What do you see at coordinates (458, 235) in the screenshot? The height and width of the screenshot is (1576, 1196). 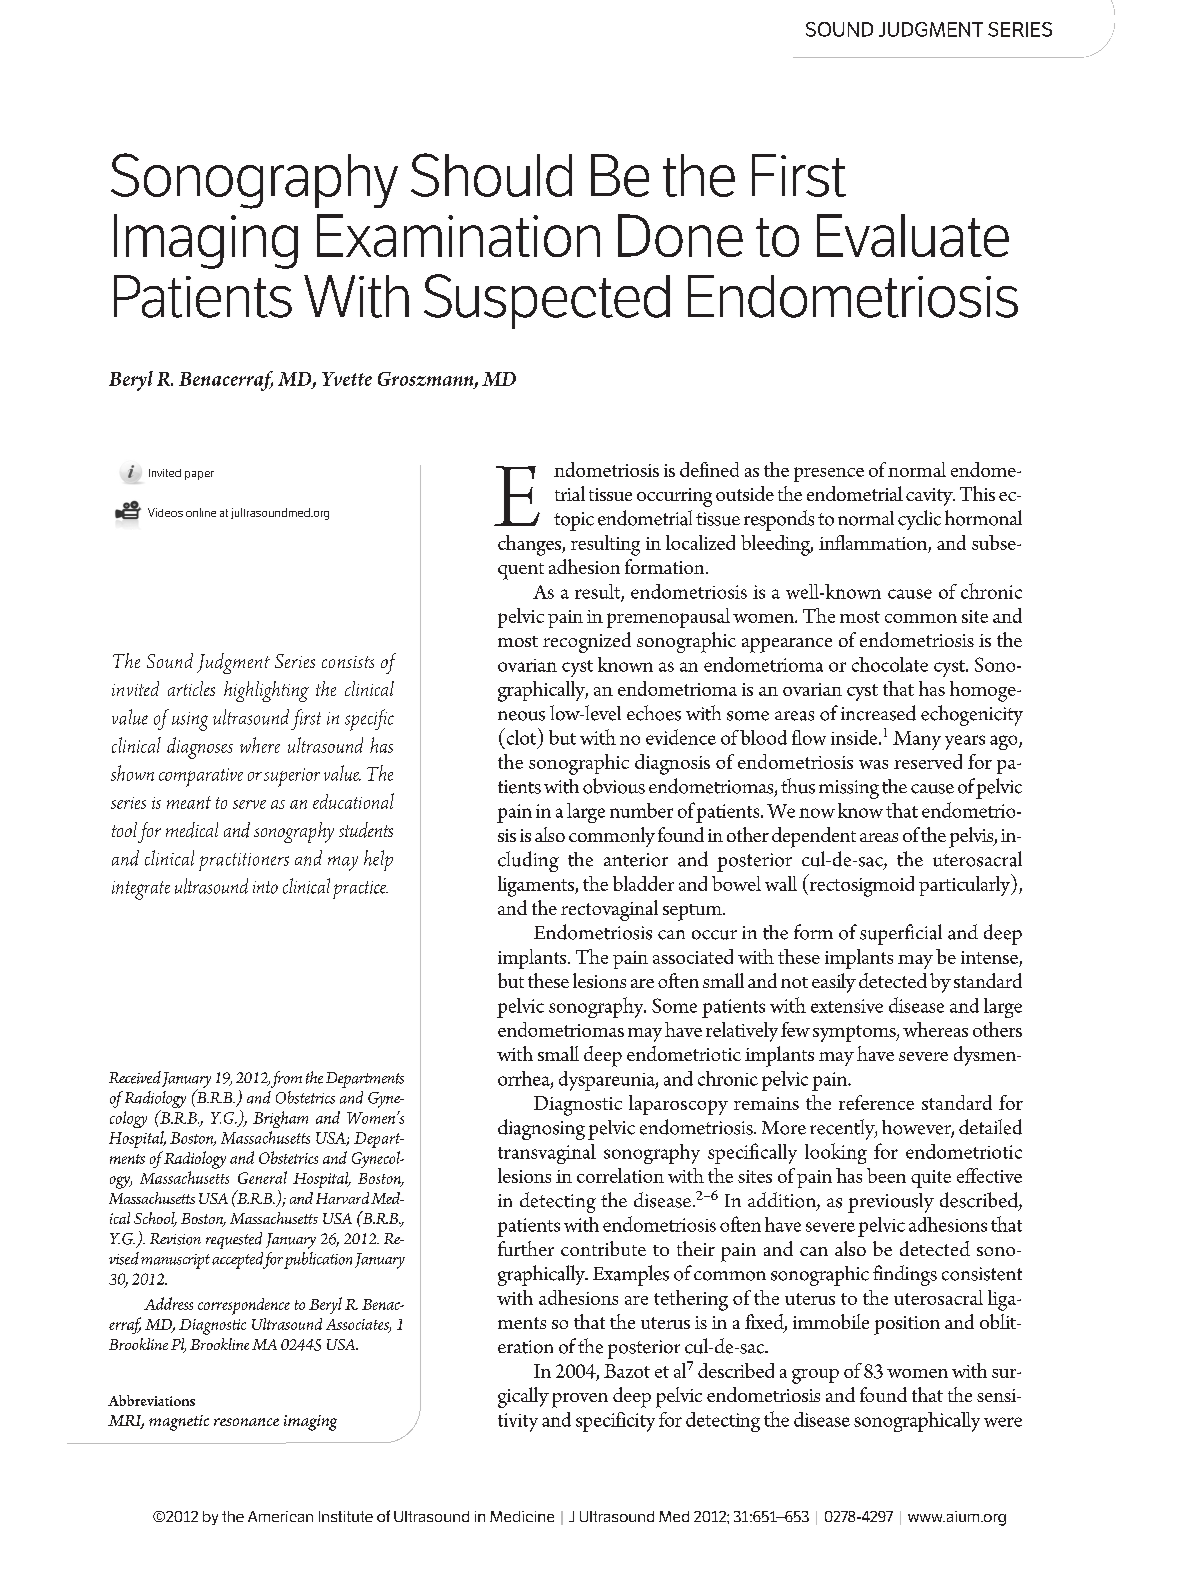 I see `Examination` at bounding box center [458, 235].
